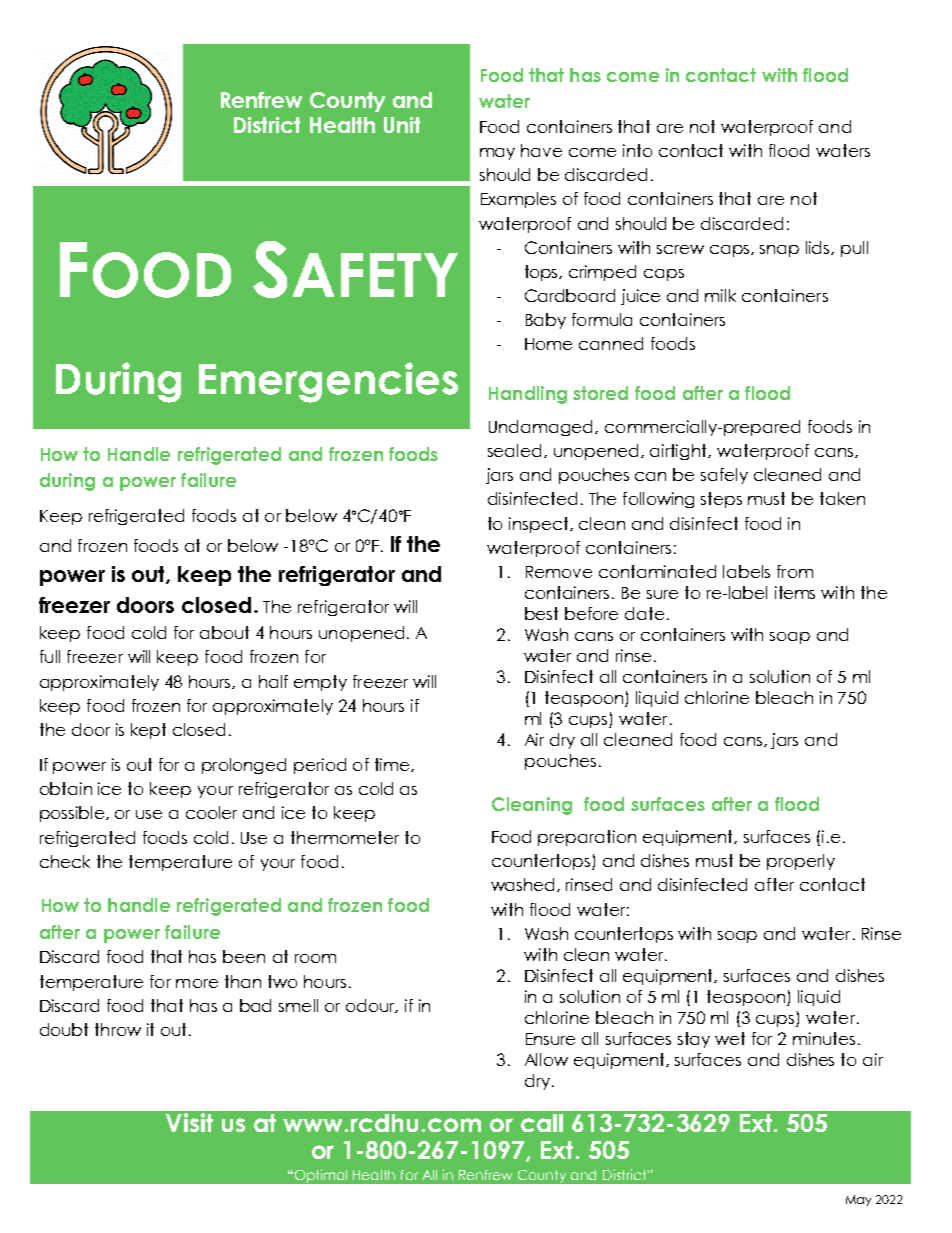 This page has height=1233, width=952. What do you see at coordinates (224, 632) in the page?
I see `about` at bounding box center [224, 632].
